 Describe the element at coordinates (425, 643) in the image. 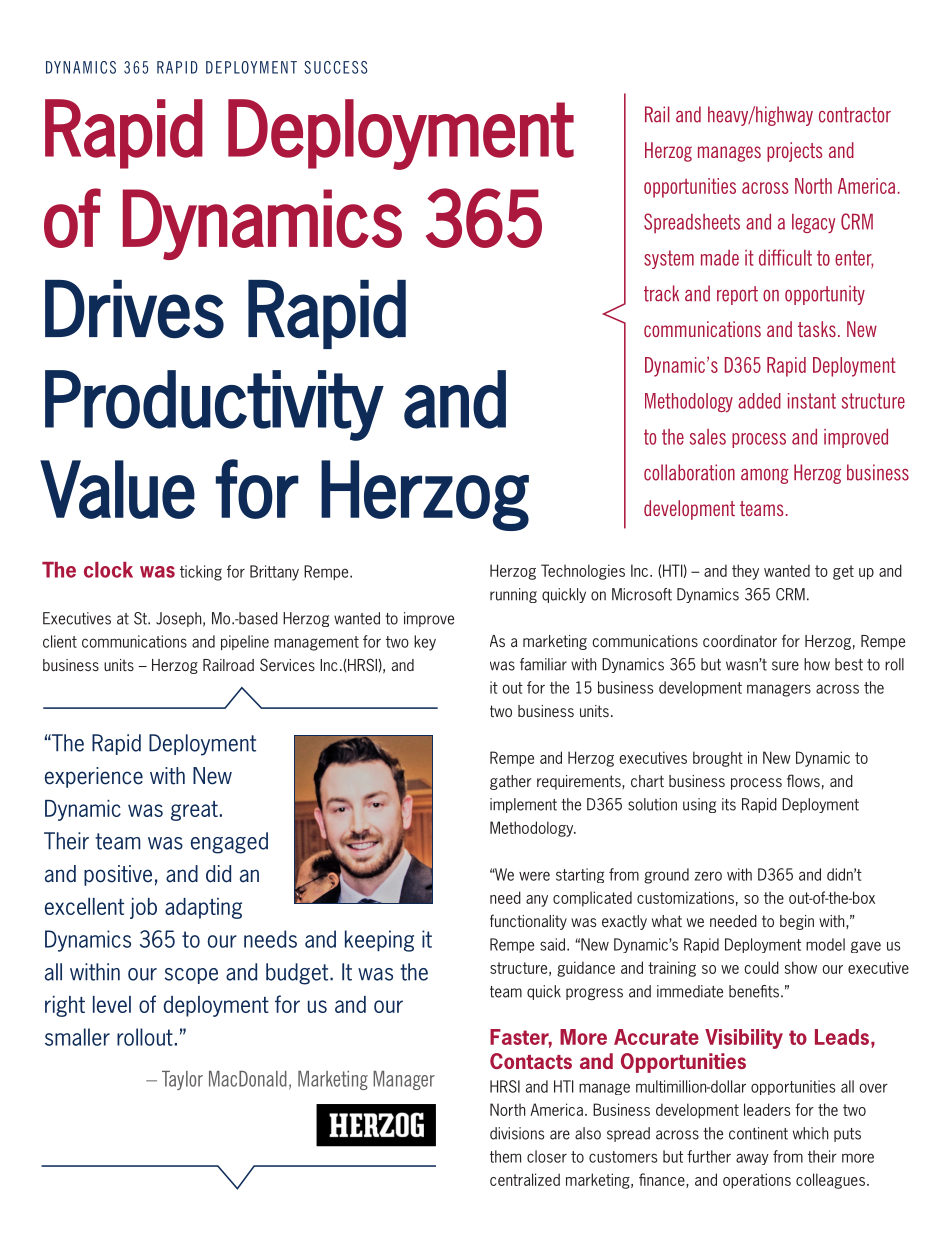

I see `key` at that location.
